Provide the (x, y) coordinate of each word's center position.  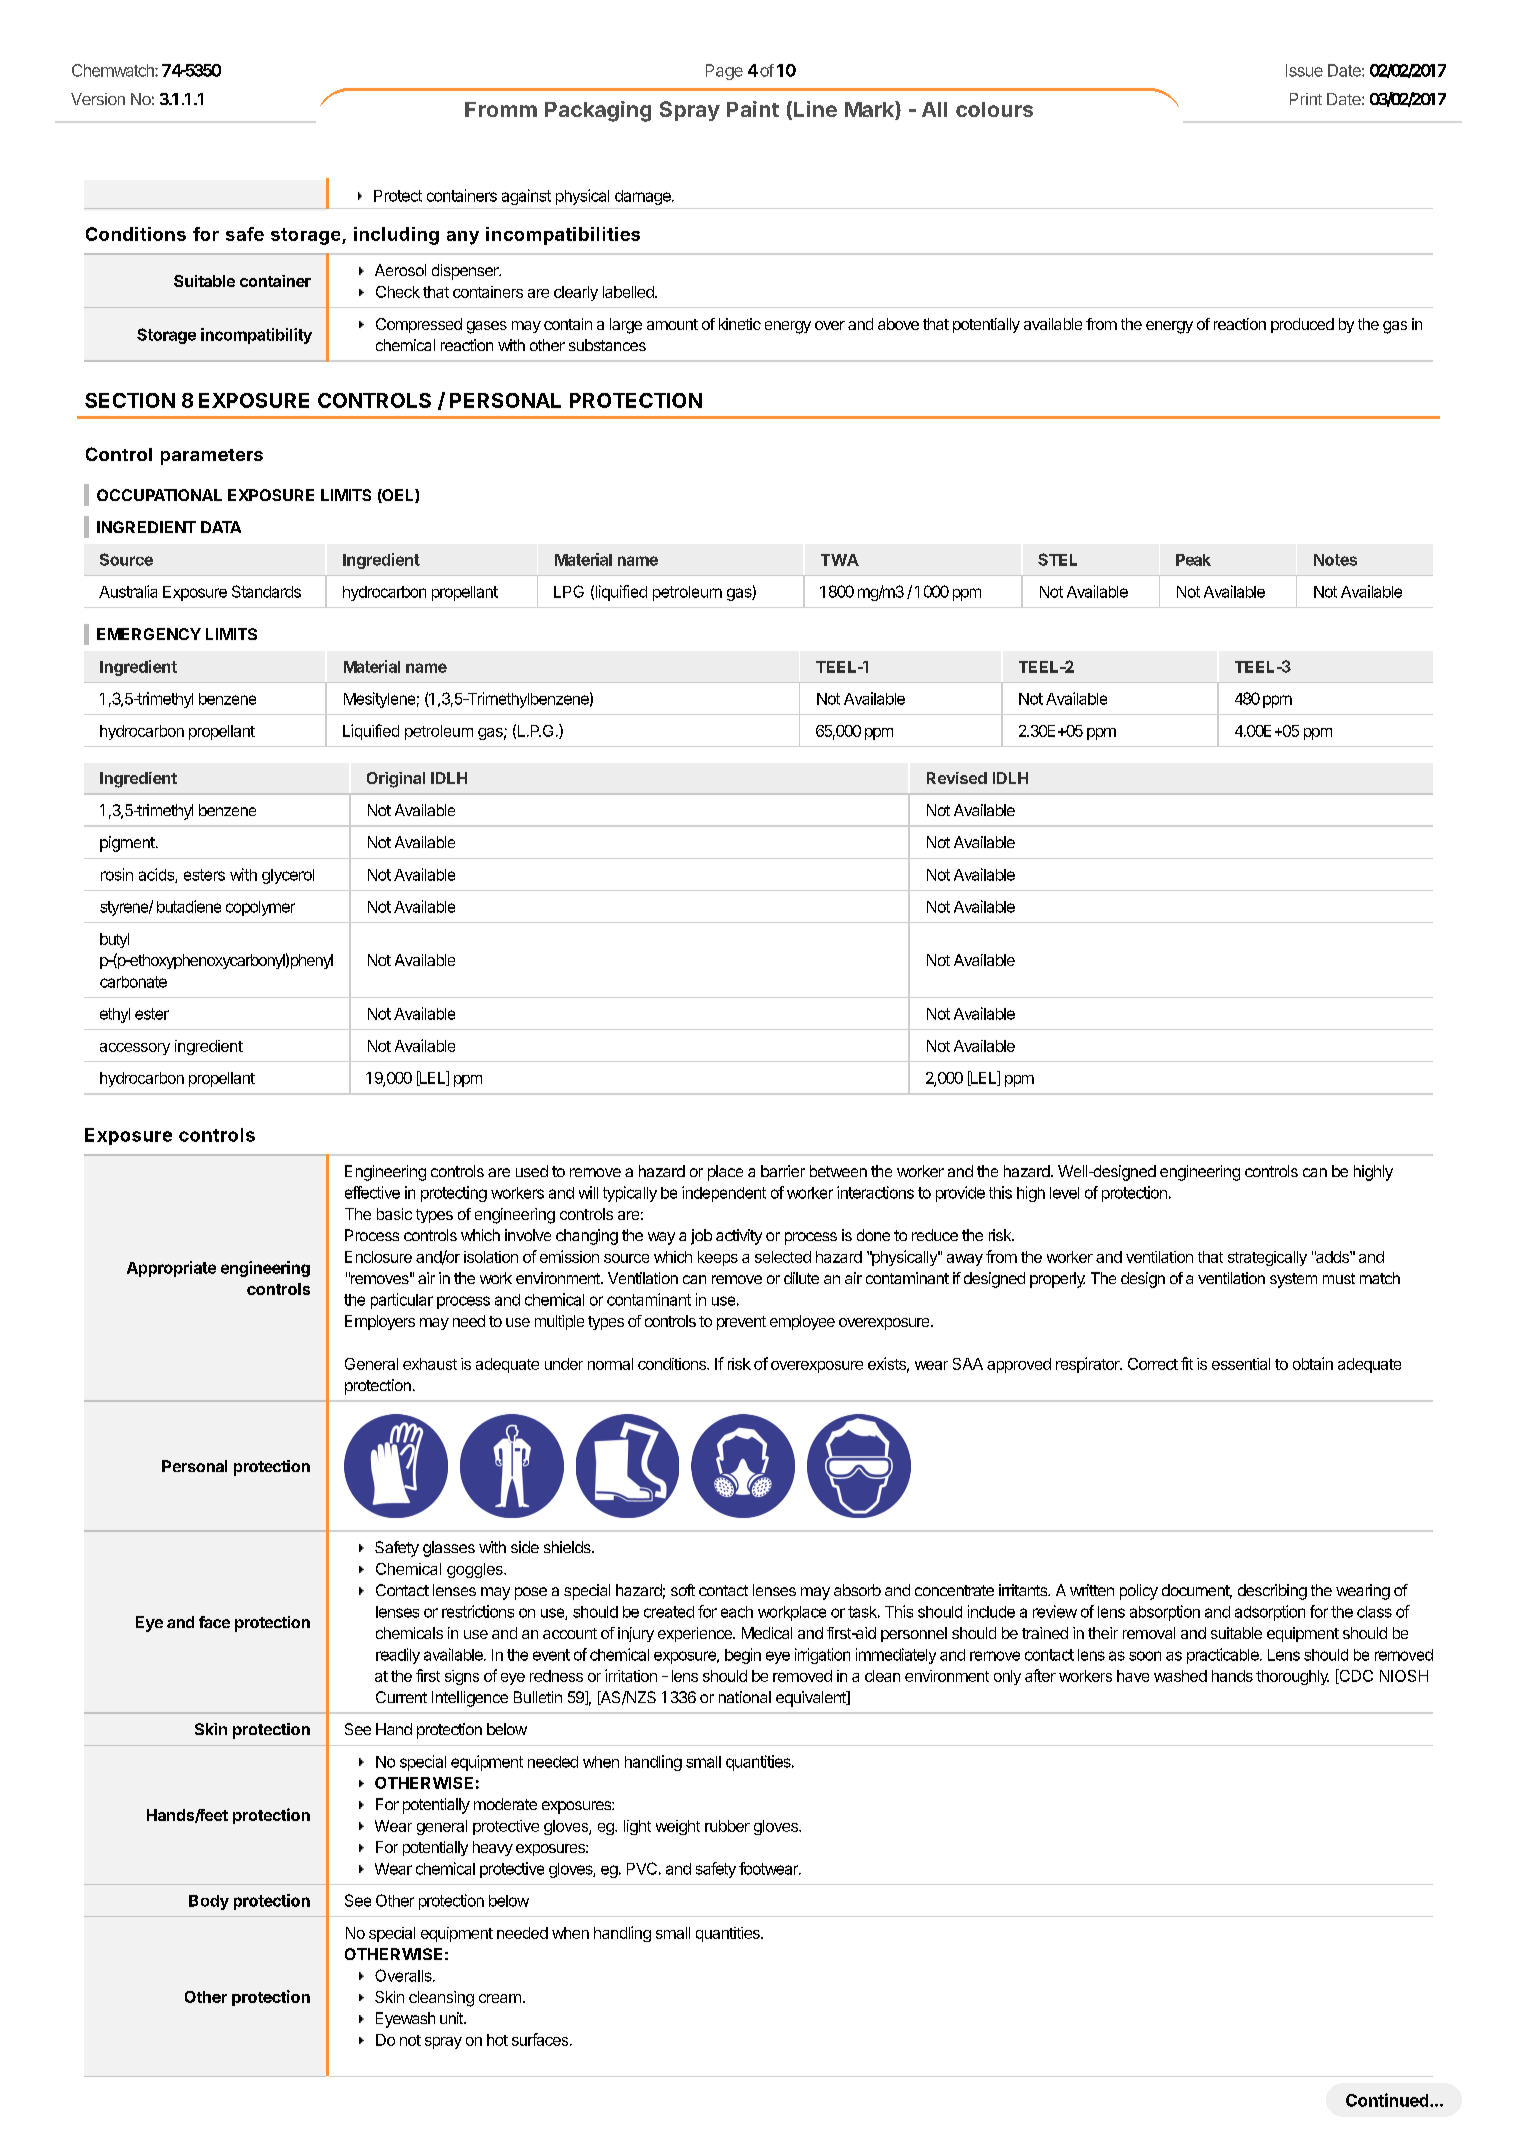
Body (209, 1902)
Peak (1193, 560)
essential (1241, 1364)
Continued (1388, 2100)
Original (396, 780)
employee (802, 1322)
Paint (753, 109)
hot (497, 2040)
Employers (380, 1322)
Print (1306, 99)
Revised (957, 778)
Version (98, 99)
